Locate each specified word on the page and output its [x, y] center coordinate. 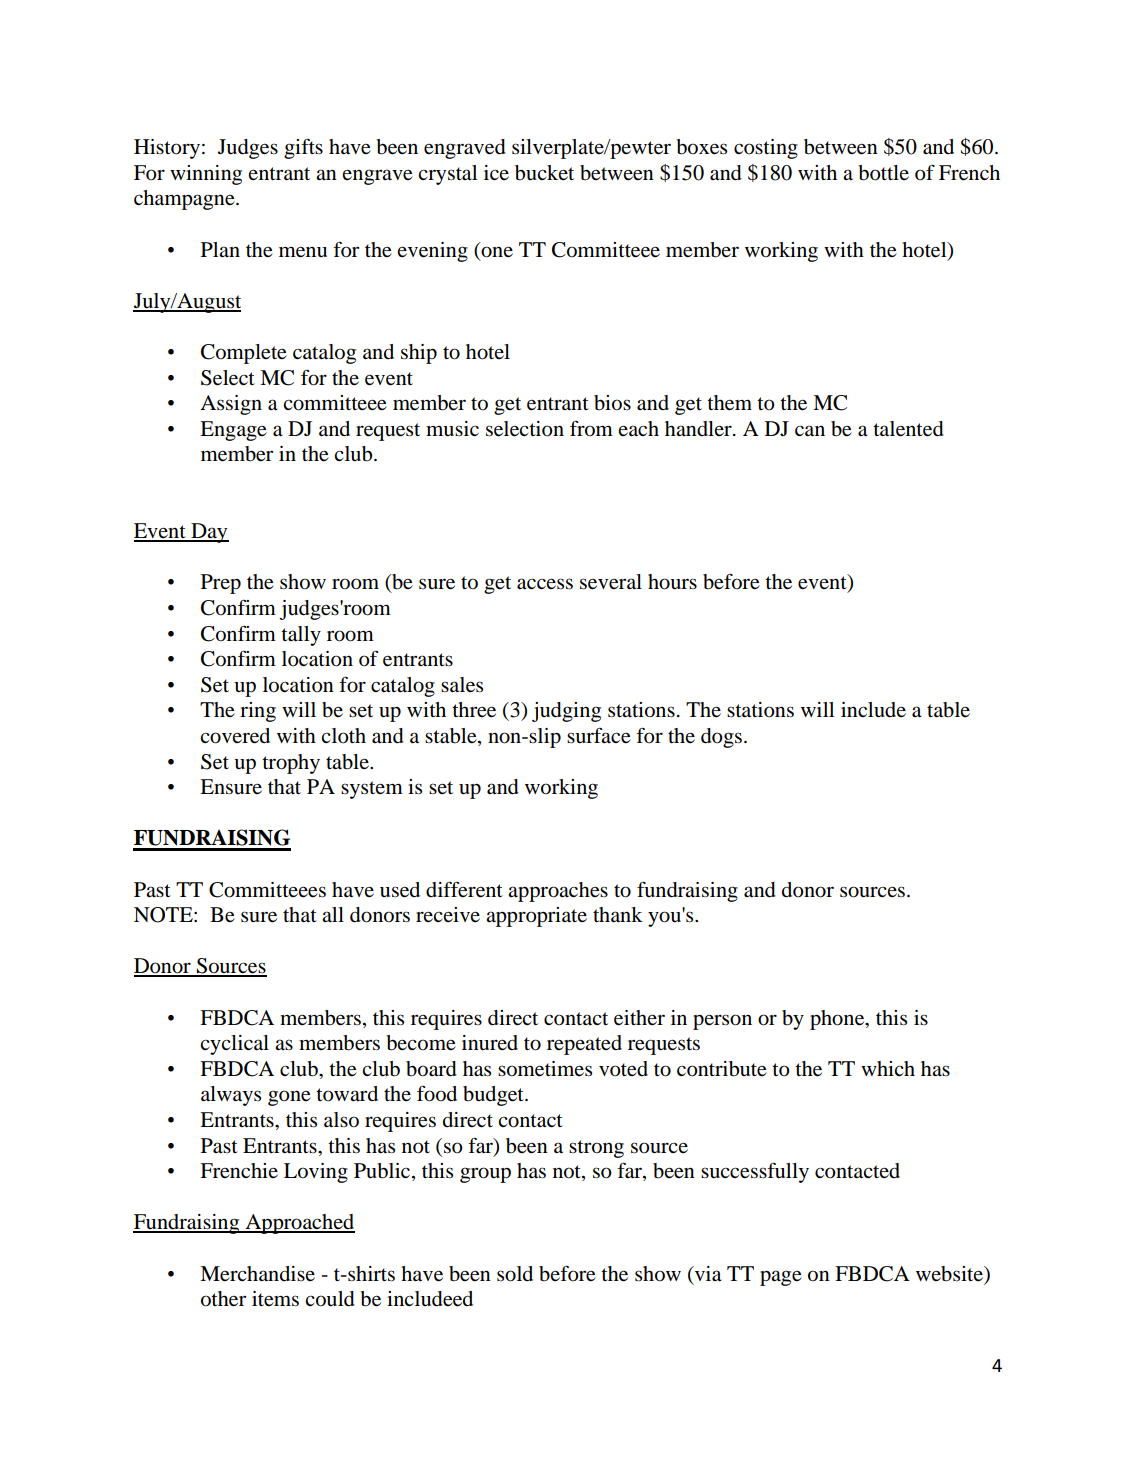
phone [838, 1020]
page [781, 1278]
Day [209, 533]
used [400, 890]
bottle [883, 173]
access [545, 584]
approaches [558, 892]
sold [515, 1274]
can [810, 430]
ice [496, 172]
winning [206, 175]
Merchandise [257, 1274]
